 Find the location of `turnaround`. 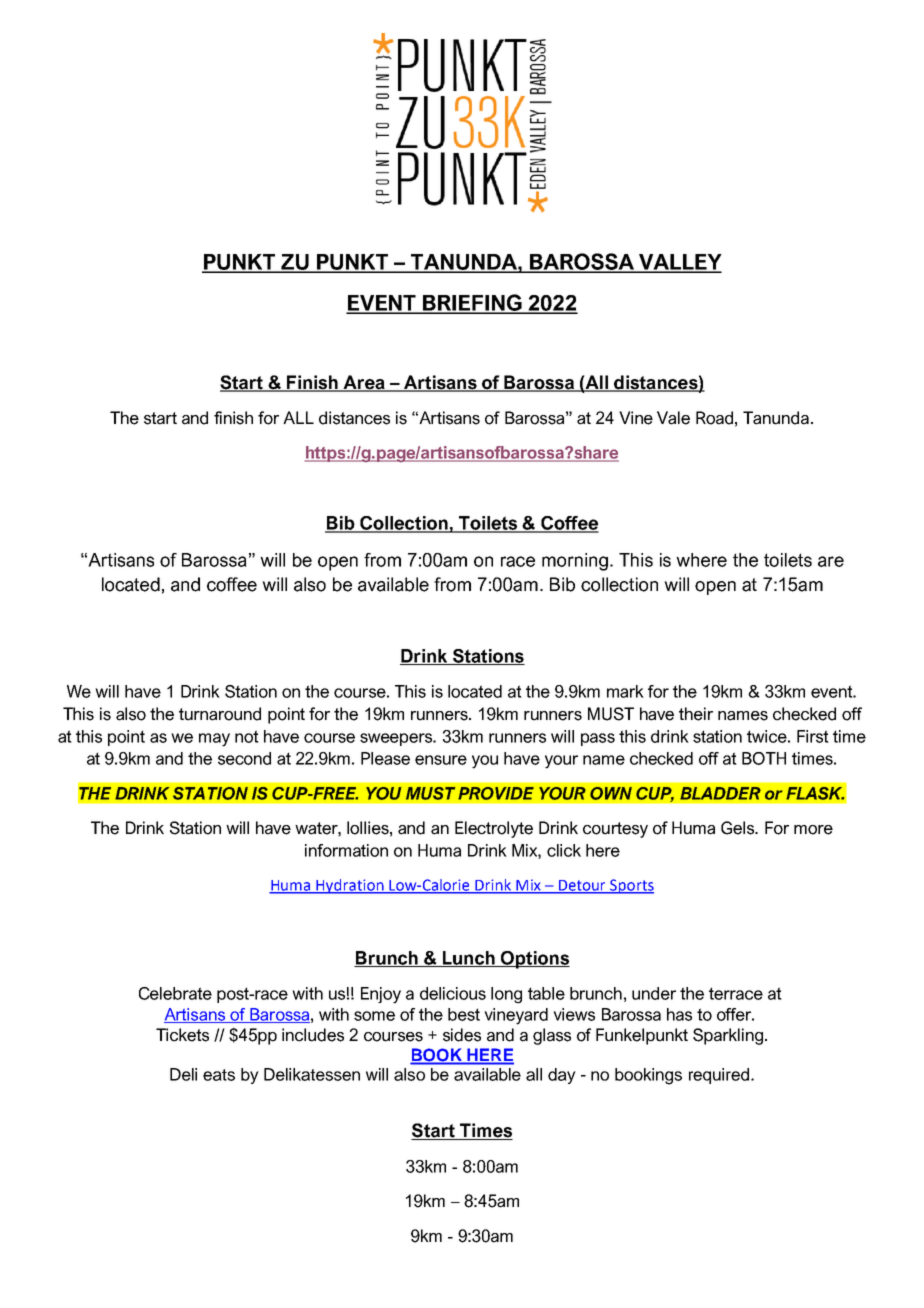

turnaround is located at coordinates (220, 714).
